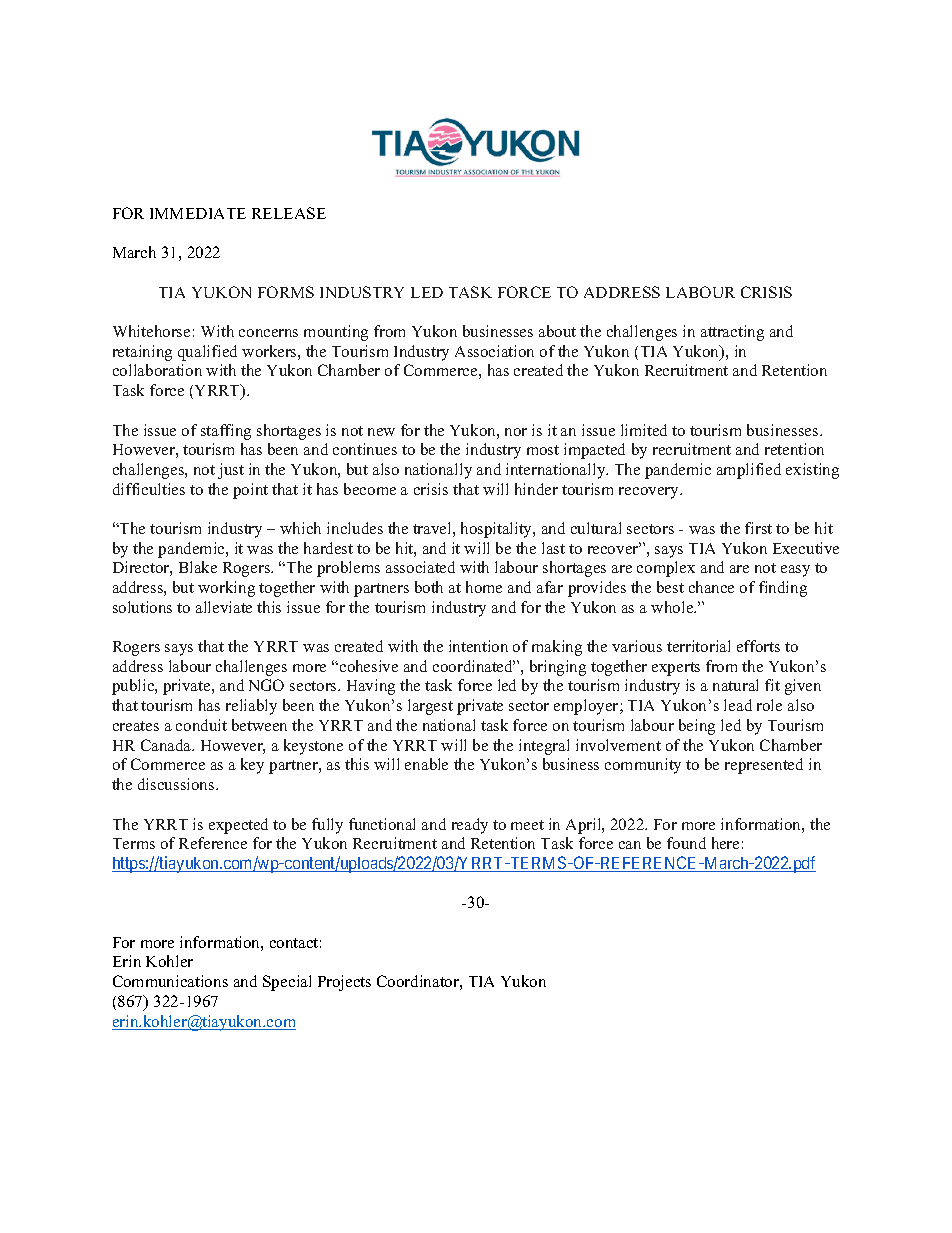  I want to click on alleviate, so click(224, 607).
